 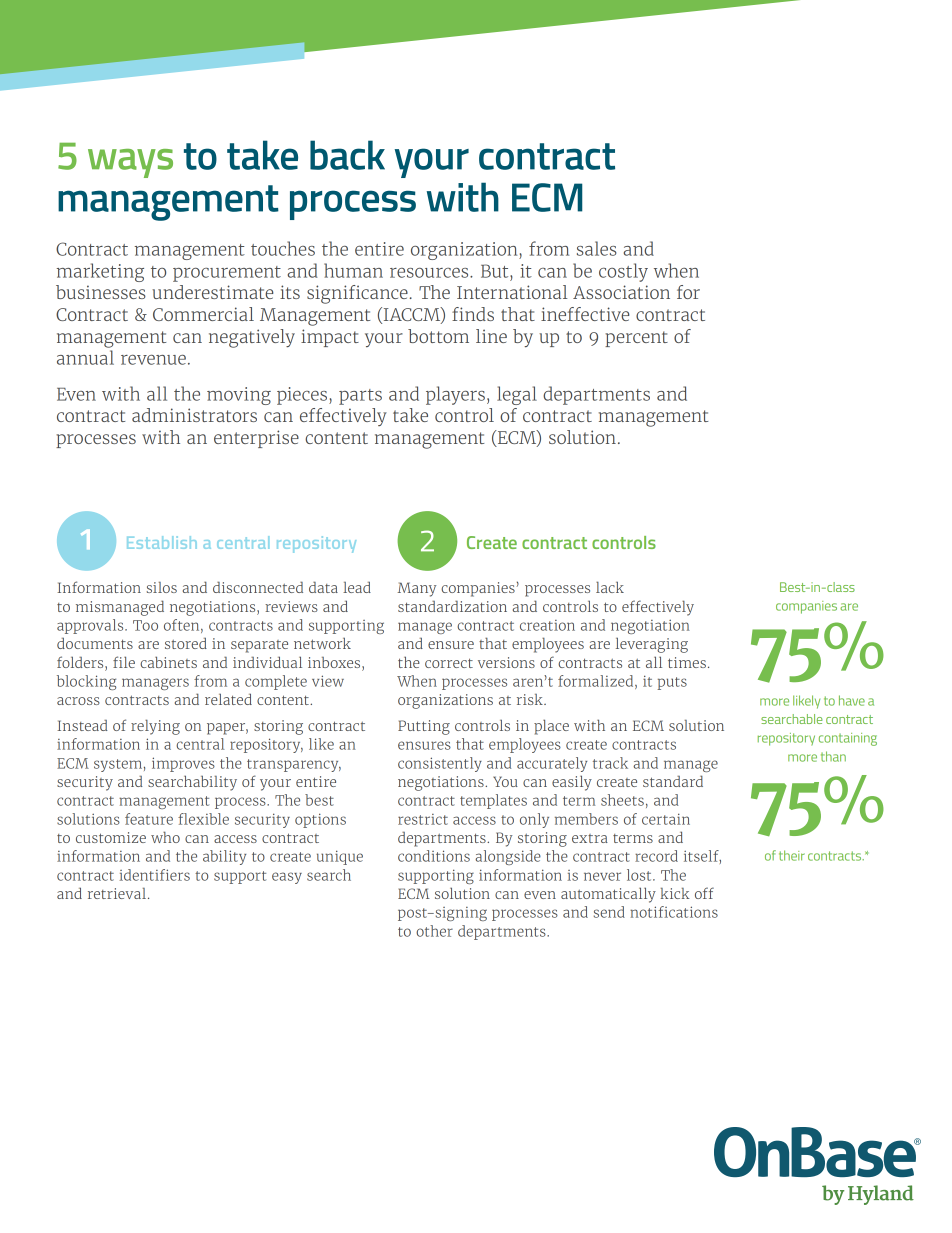 I want to click on retrieval, so click(x=118, y=893).
